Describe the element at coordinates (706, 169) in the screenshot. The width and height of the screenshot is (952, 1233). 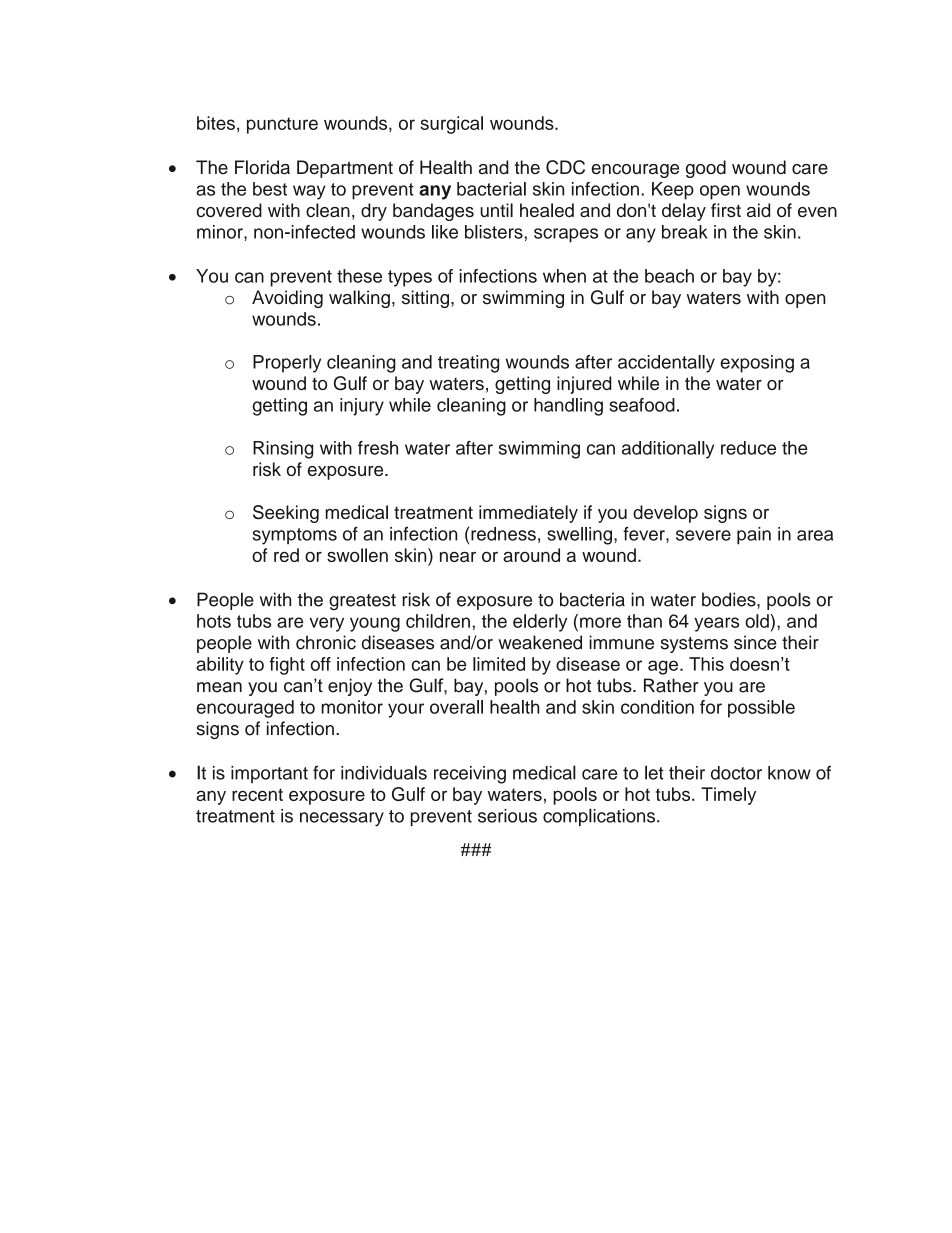
I see `good` at that location.
